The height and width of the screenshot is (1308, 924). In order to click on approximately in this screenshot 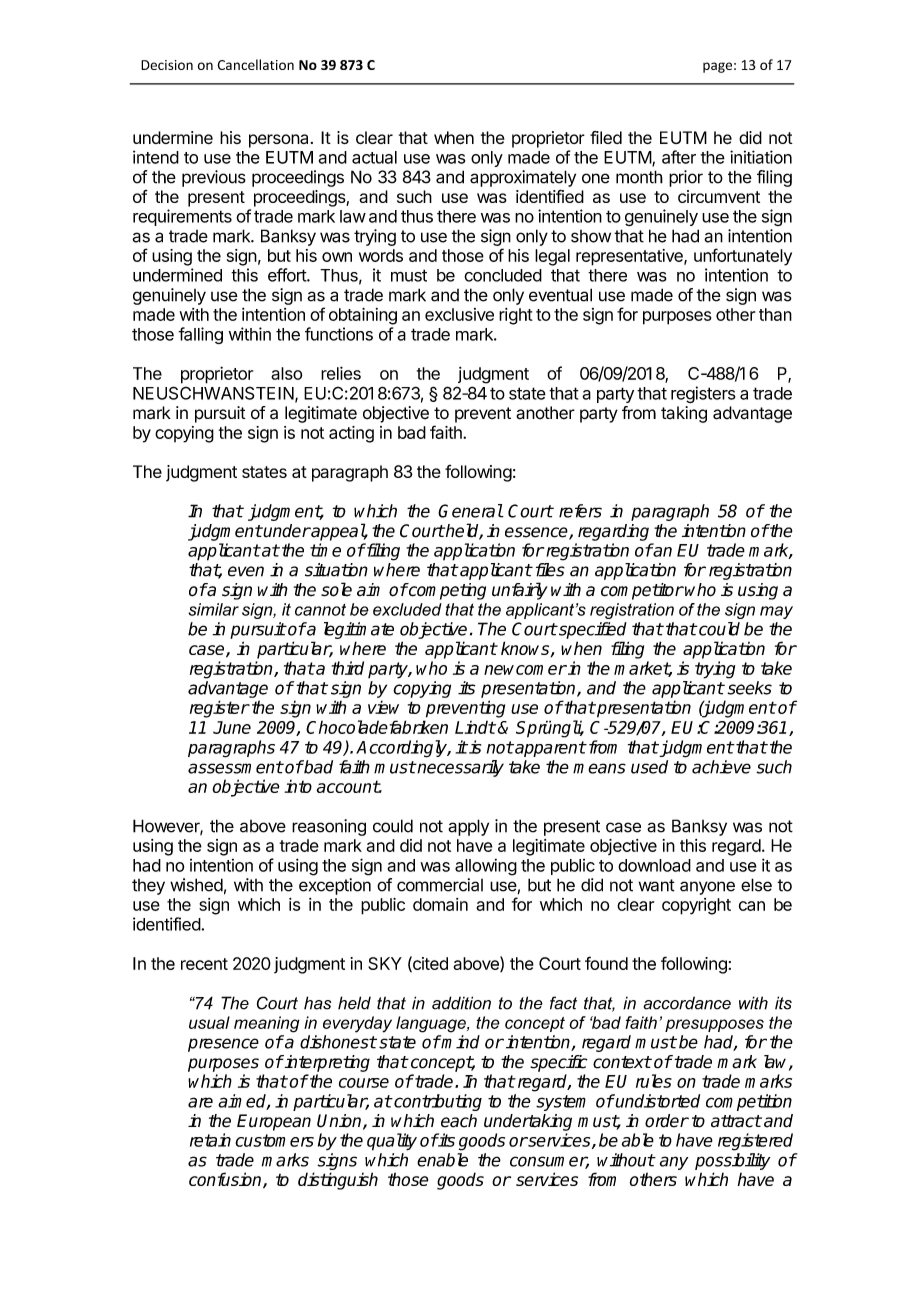, I will do `click(523, 178)`.
